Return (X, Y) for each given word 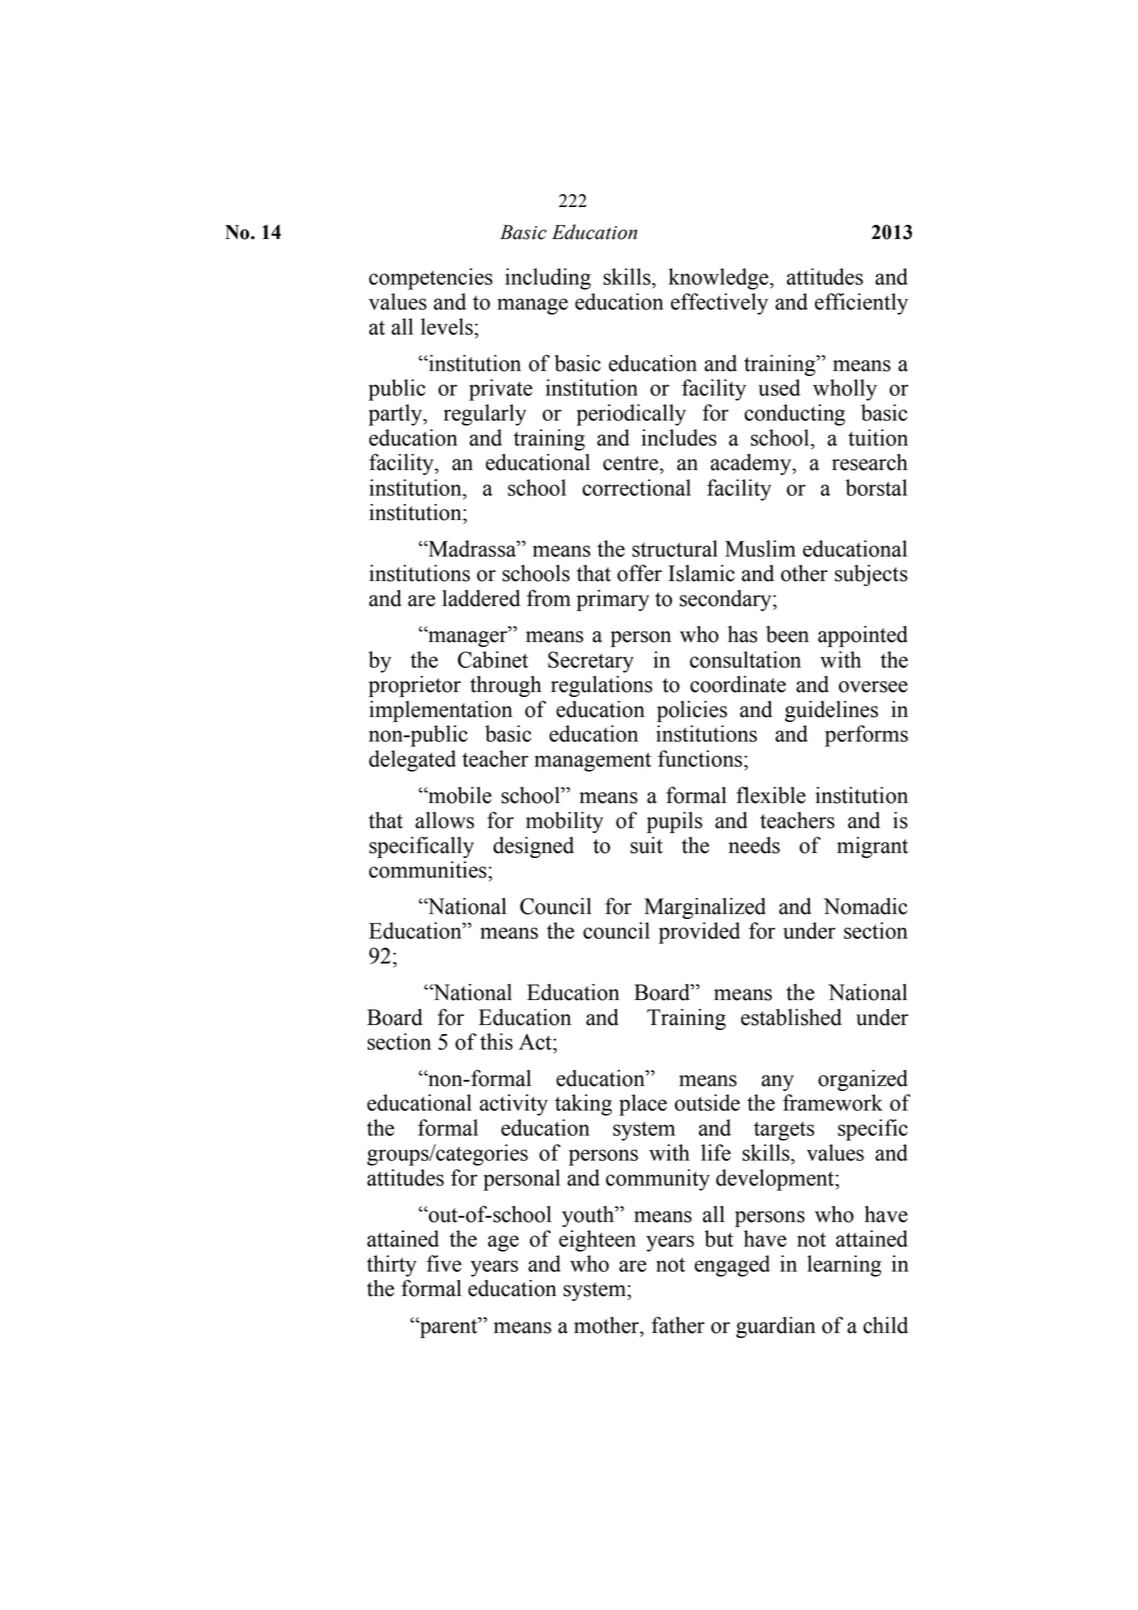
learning (844, 1266)
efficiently (861, 304)
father (678, 1325)
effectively (719, 304)
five (444, 1263)
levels (447, 326)
